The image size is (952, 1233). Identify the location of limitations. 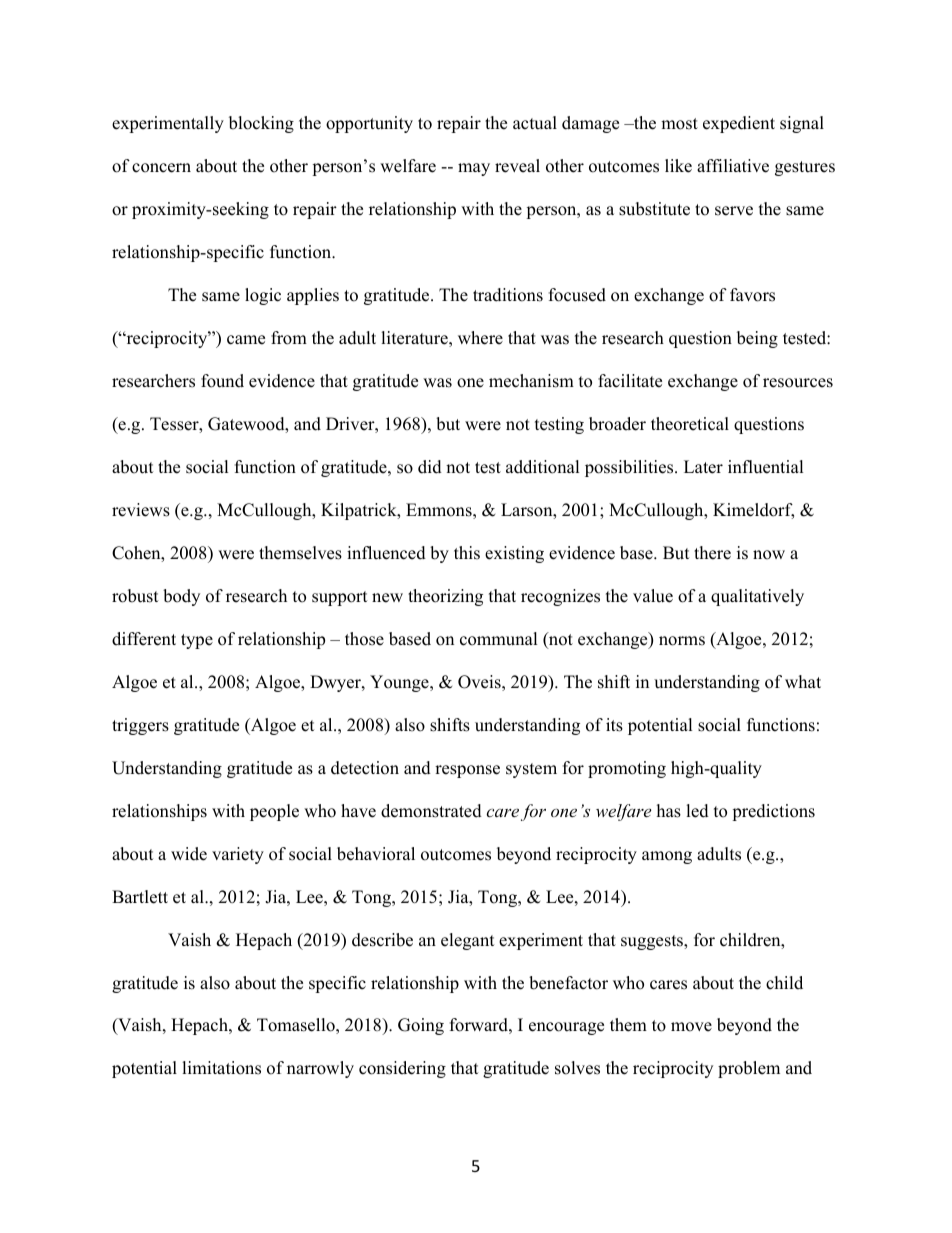
(221, 1068).
